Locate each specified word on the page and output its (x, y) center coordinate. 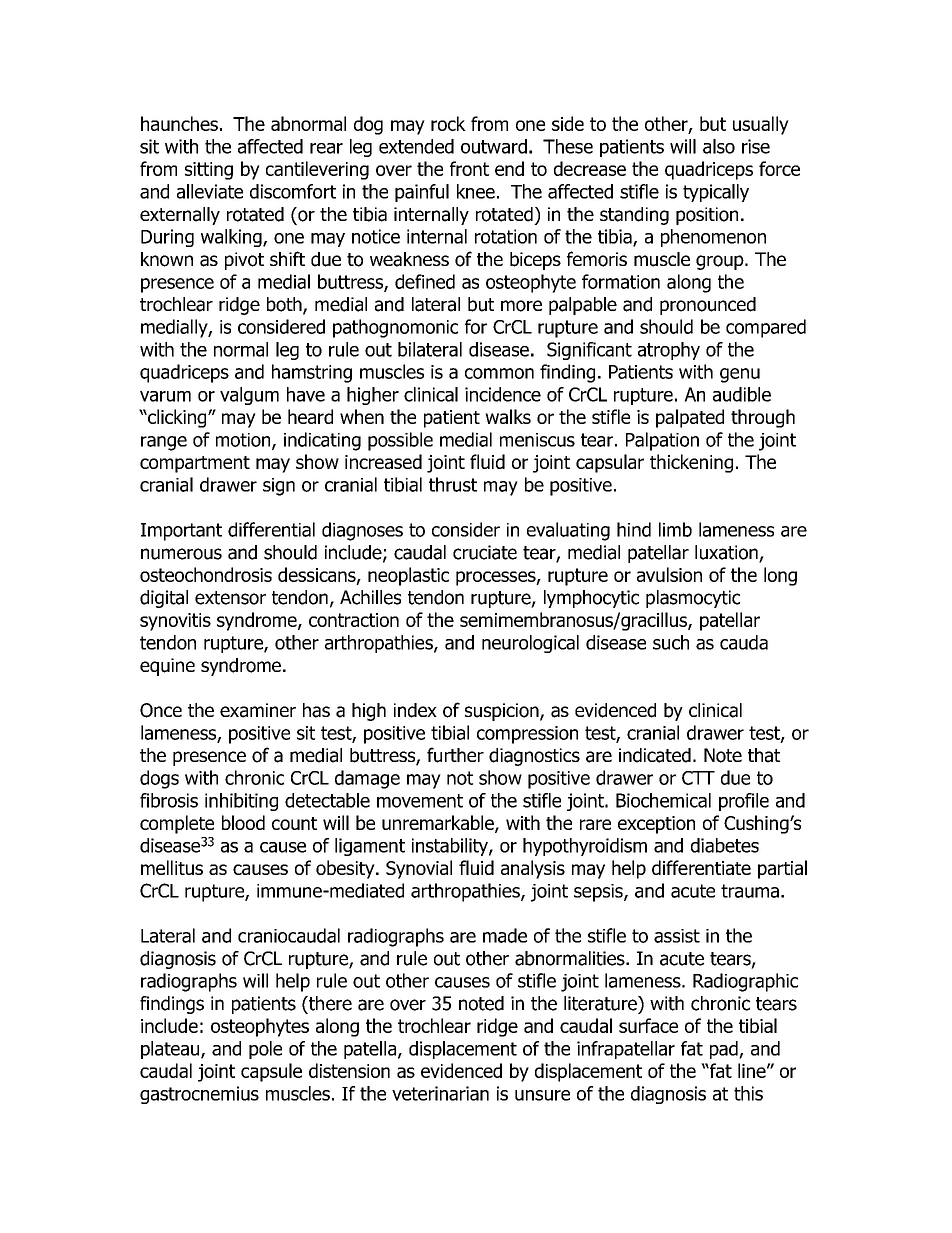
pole (265, 1050)
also (719, 146)
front (469, 168)
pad (725, 1050)
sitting (209, 171)
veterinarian (440, 1093)
